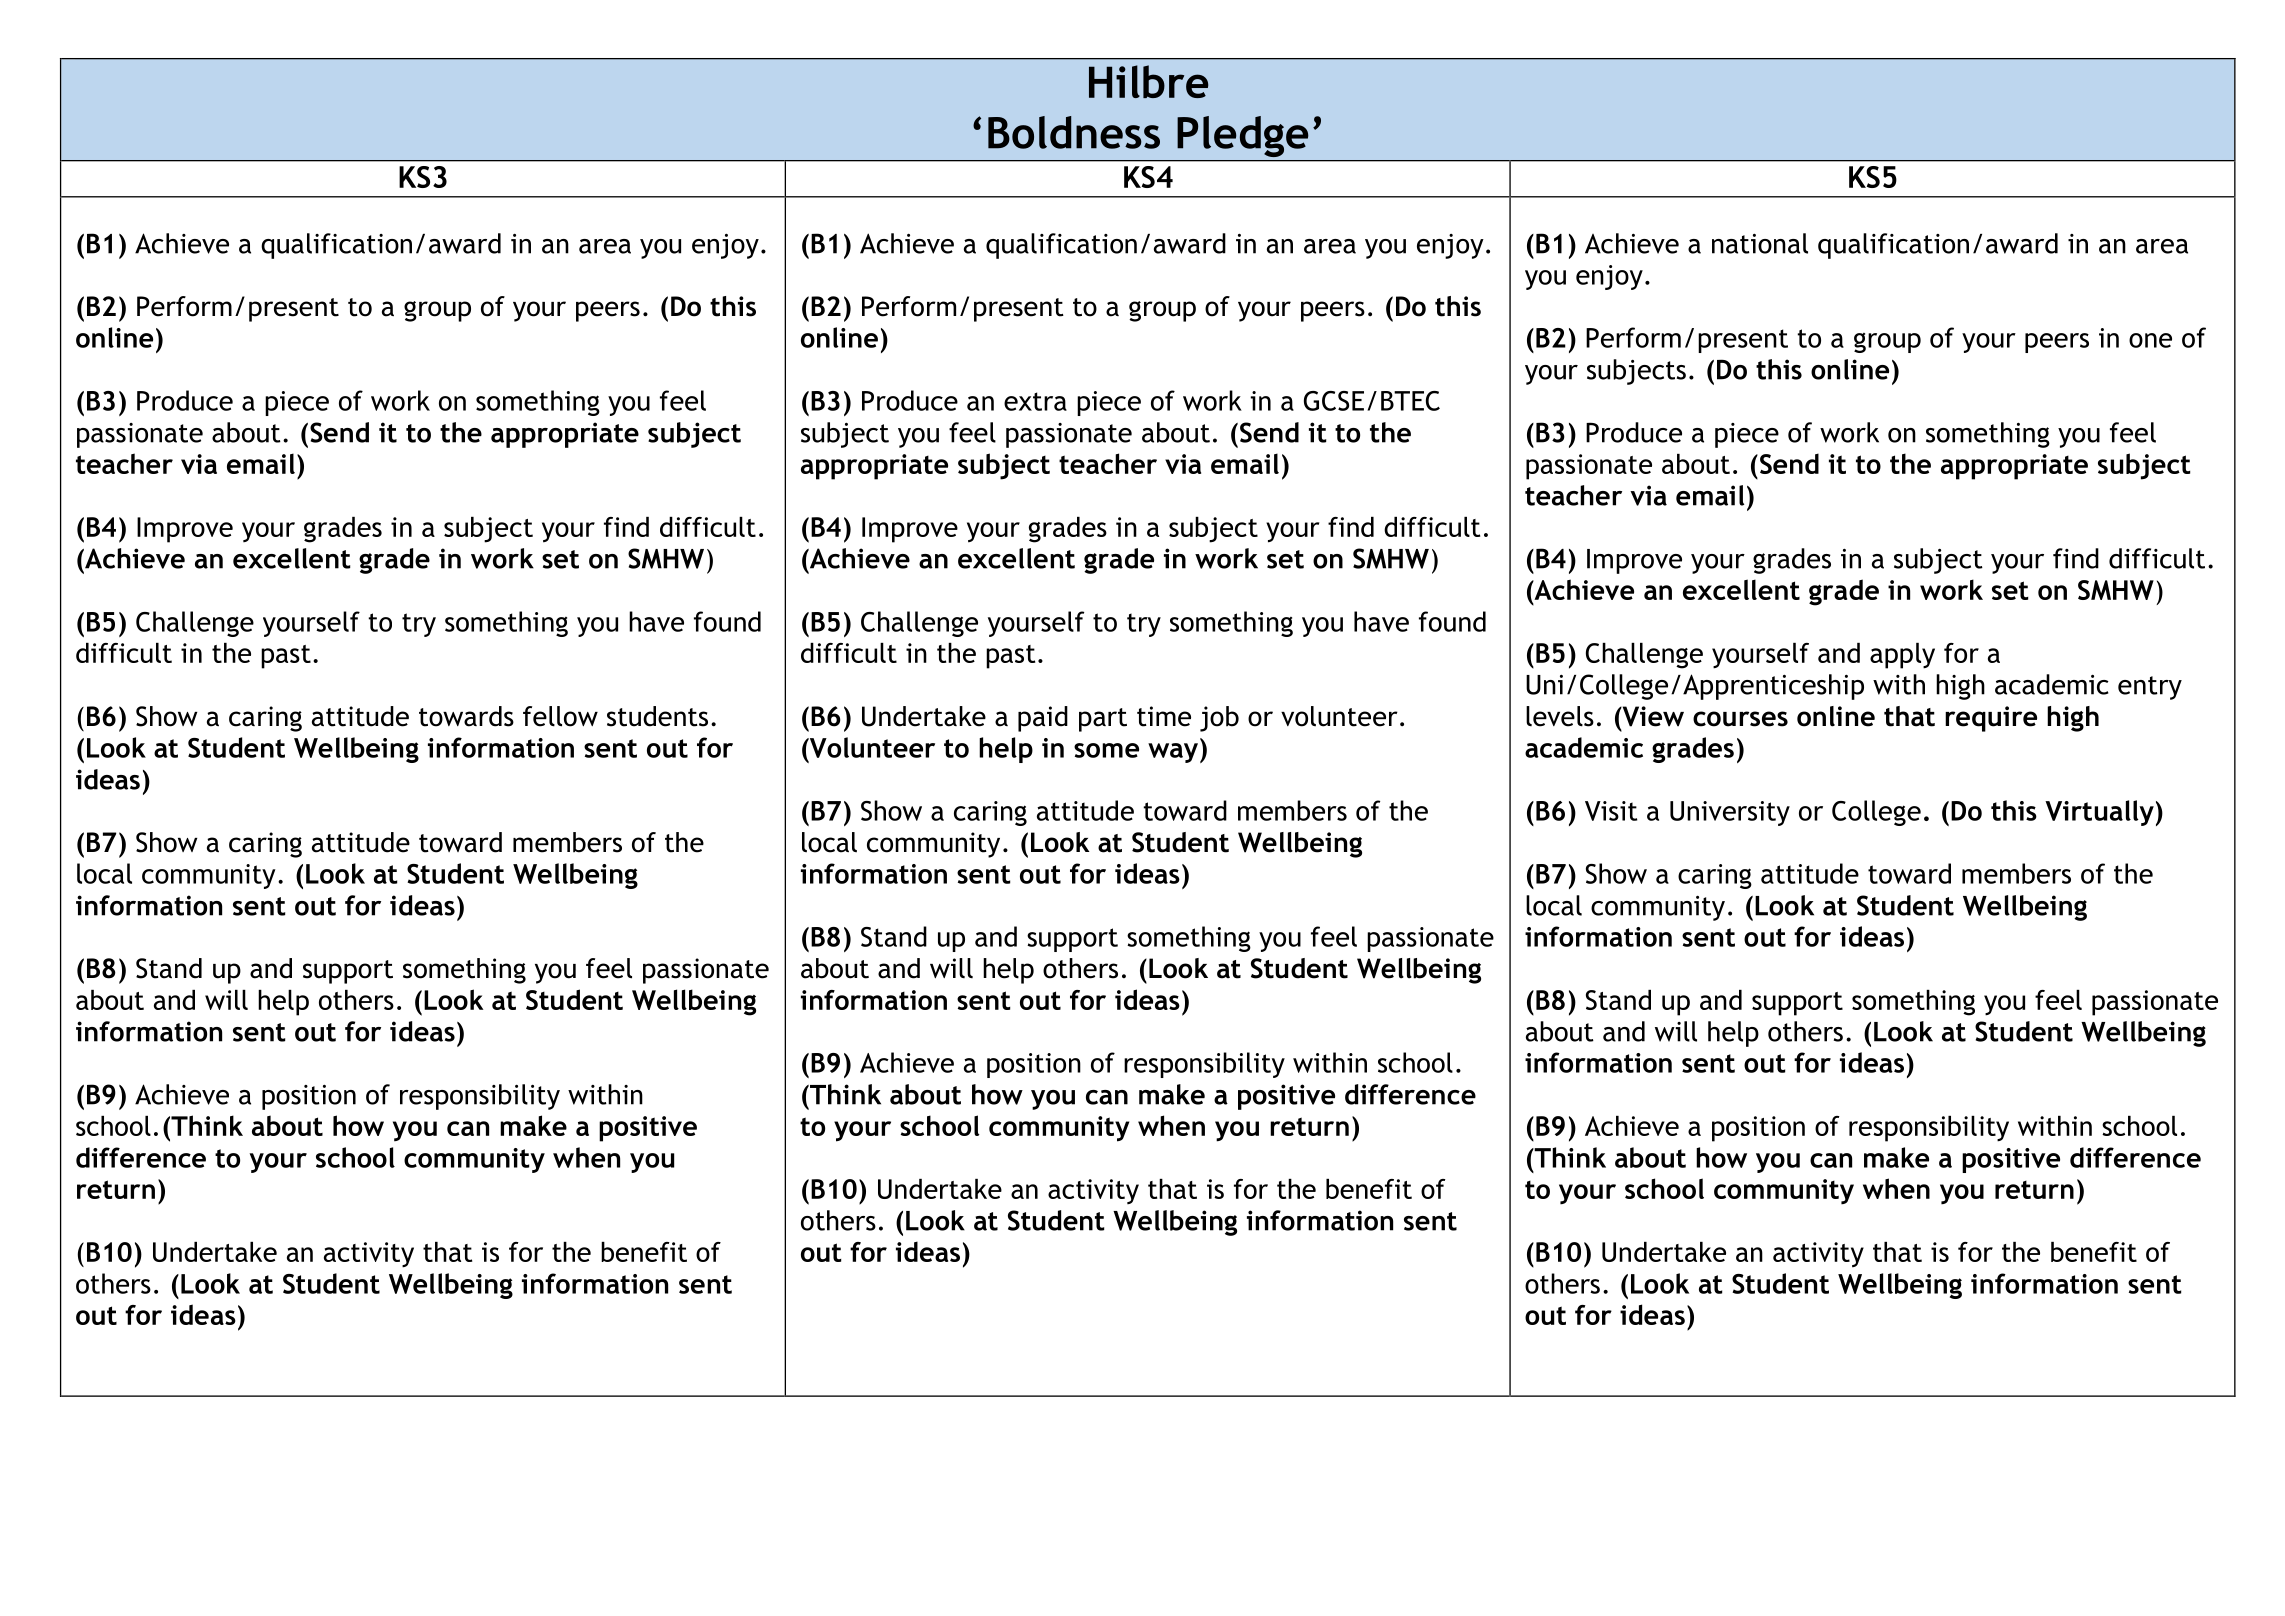 Image resolution: width=2285 pixels, height=1616 pixels. I want to click on courses, so click(1740, 719).
